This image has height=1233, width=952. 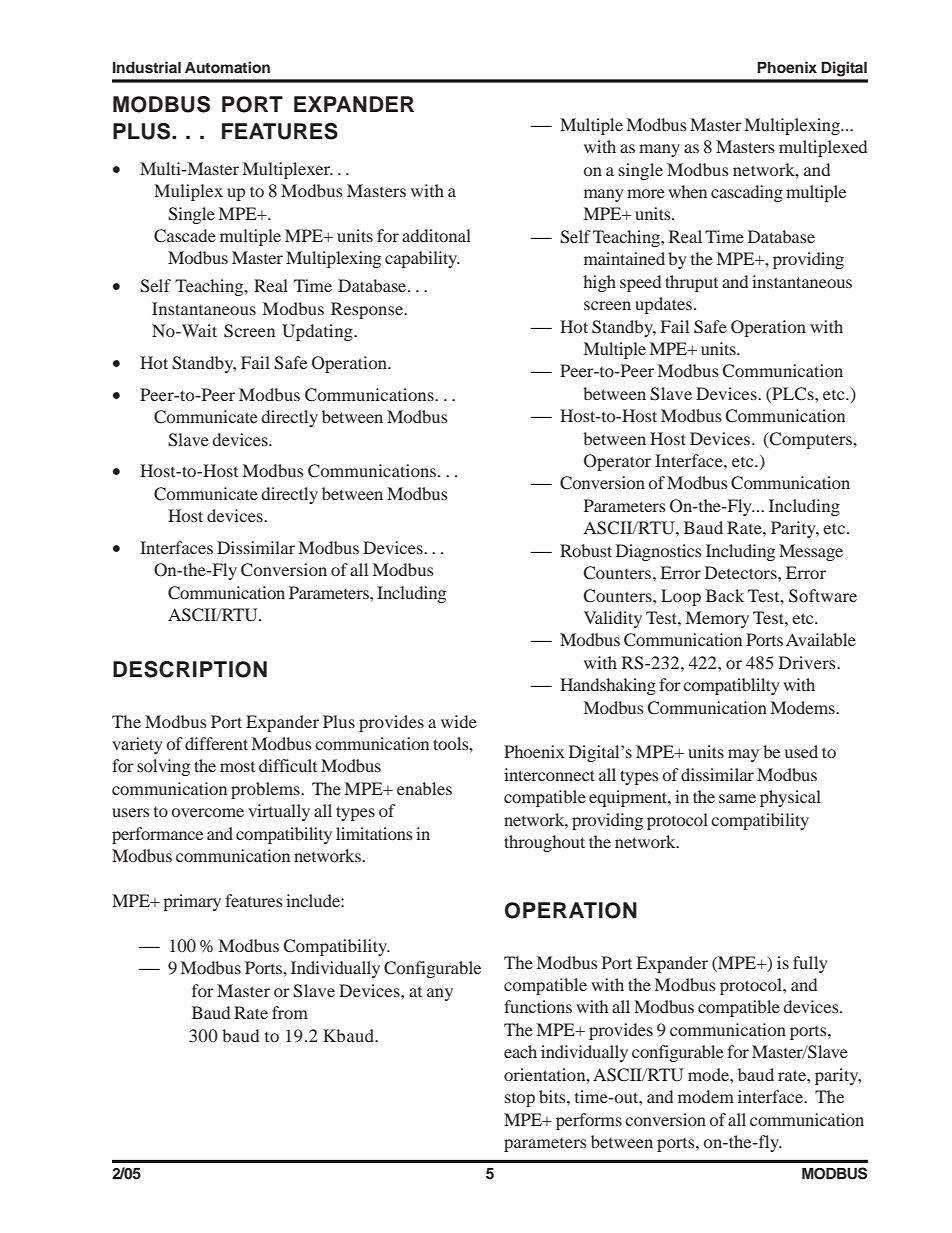 What do you see at coordinates (459, 721) in the image?
I see `wide` at bounding box center [459, 721].
